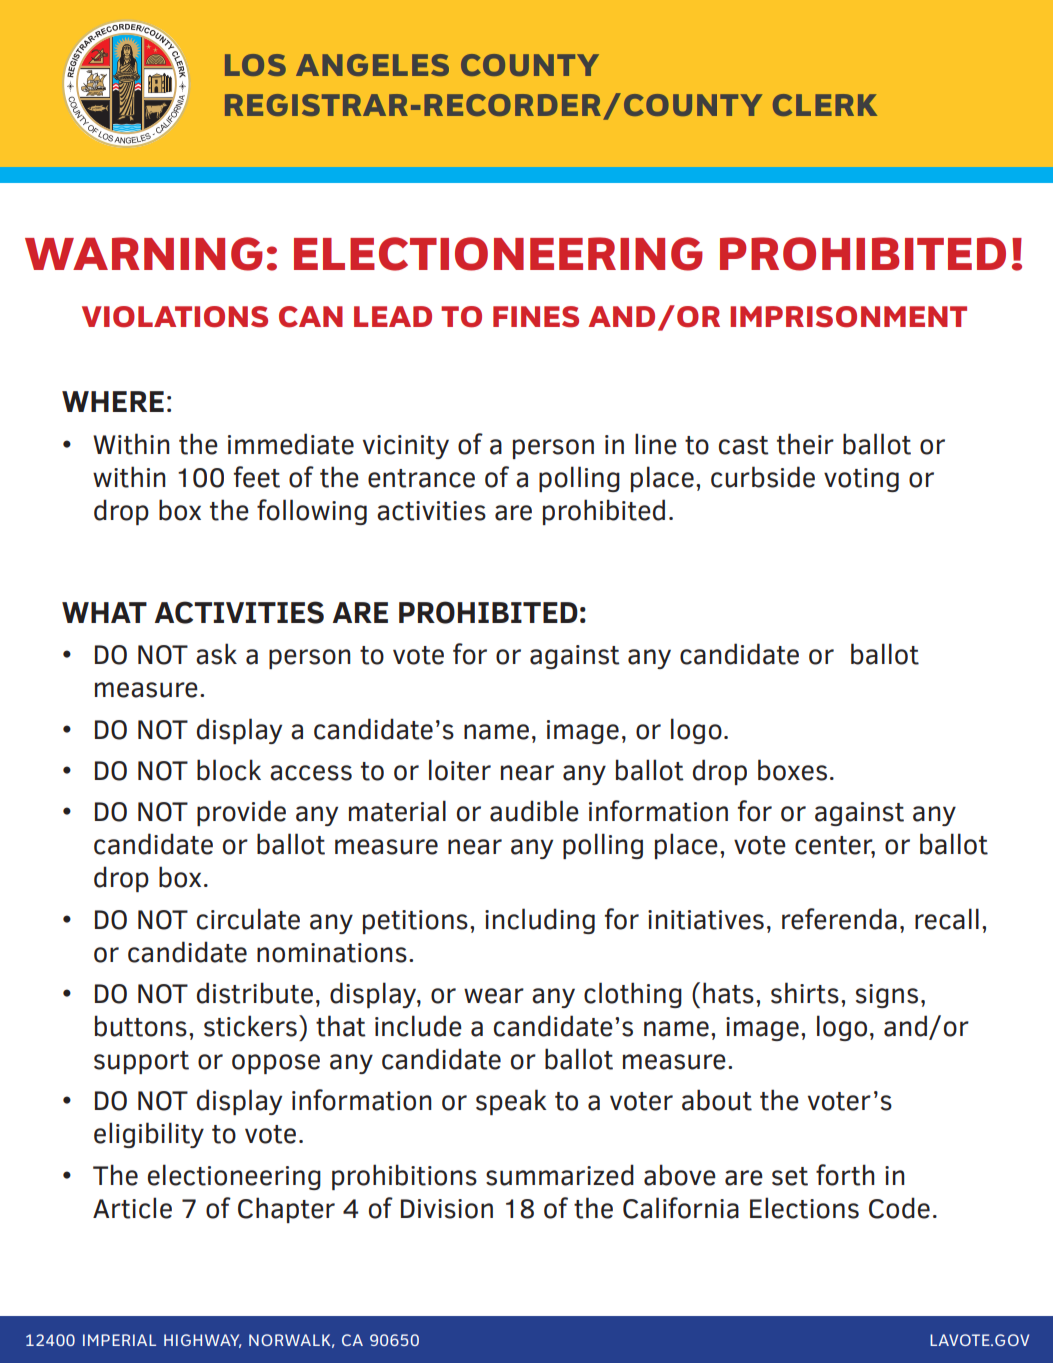  What do you see at coordinates (825, 105) in the screenshot?
I see `CLERK` at bounding box center [825, 105].
